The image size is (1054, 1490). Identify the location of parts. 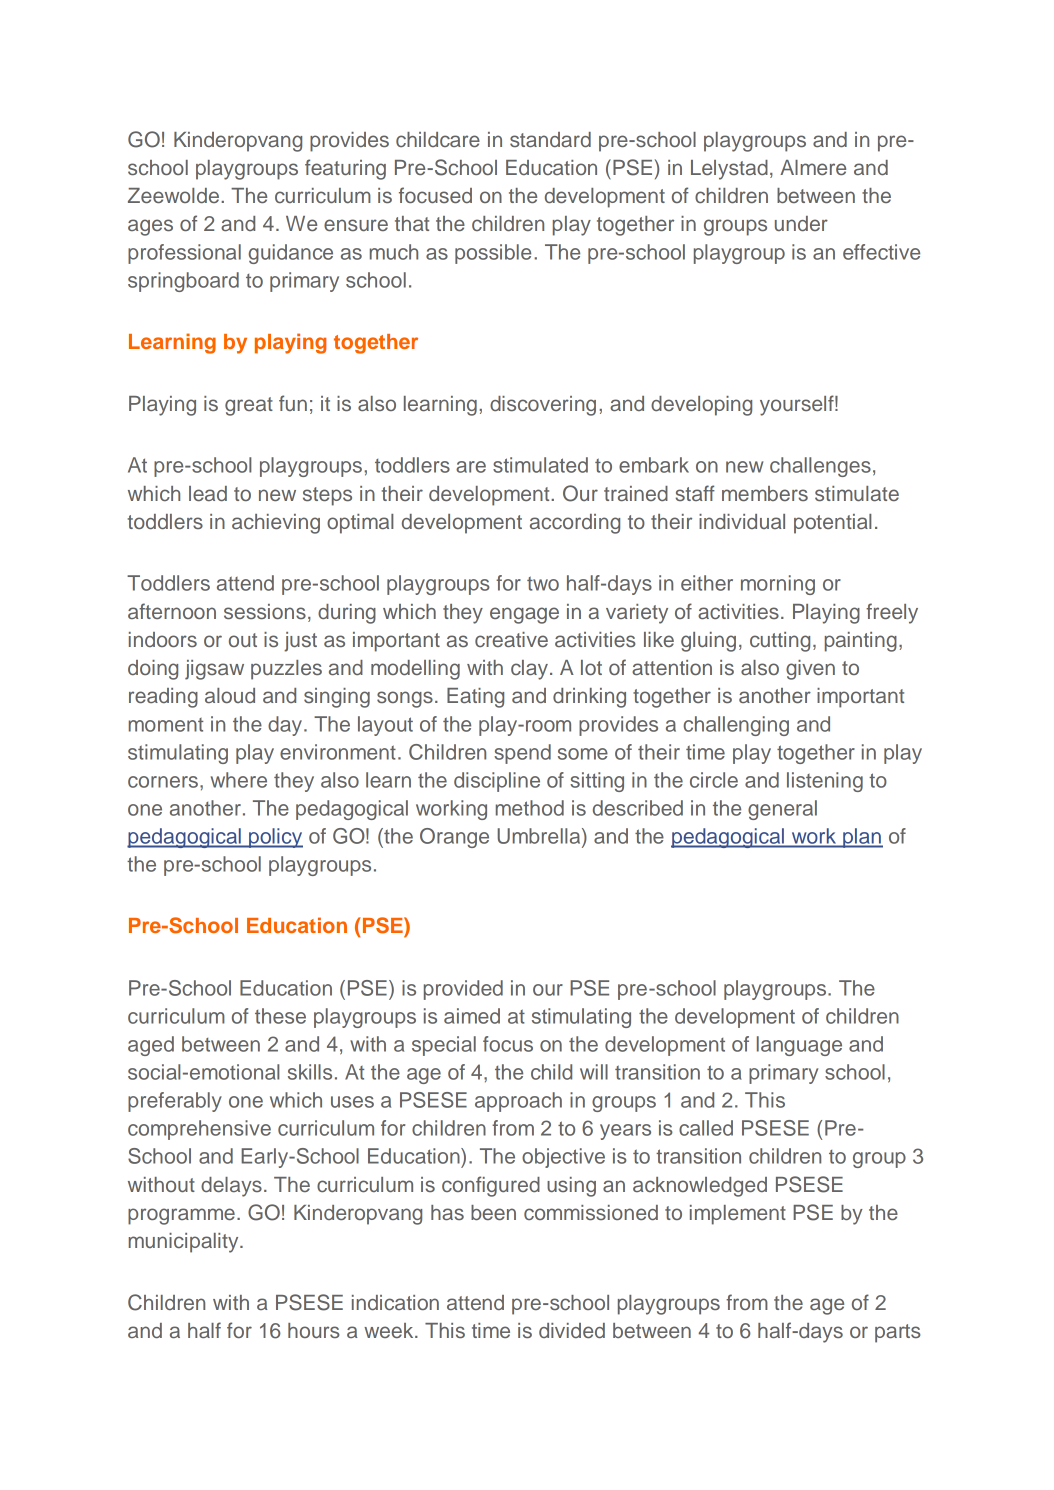
(898, 1333).
